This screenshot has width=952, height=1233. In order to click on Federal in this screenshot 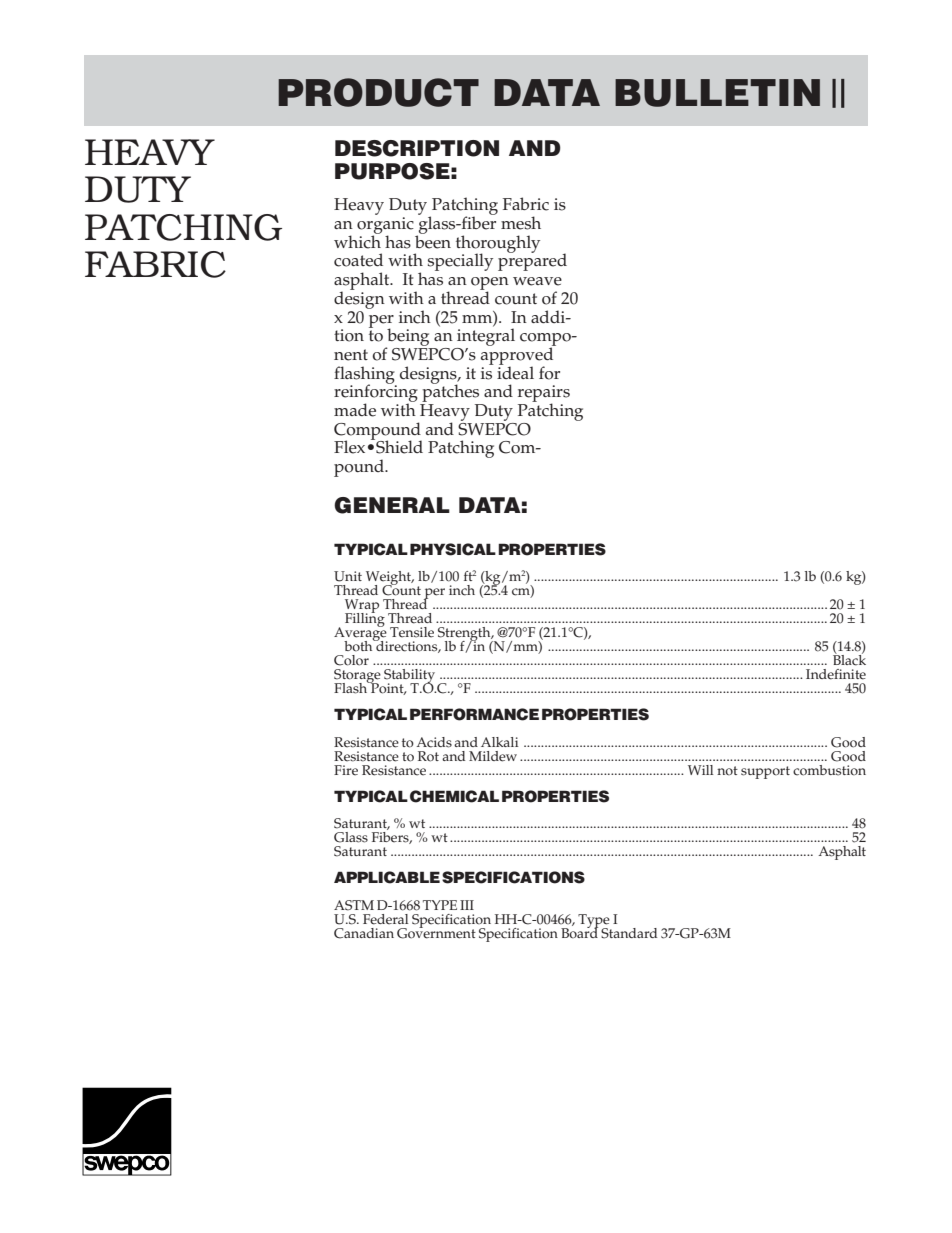, I will do `click(385, 919)`.
